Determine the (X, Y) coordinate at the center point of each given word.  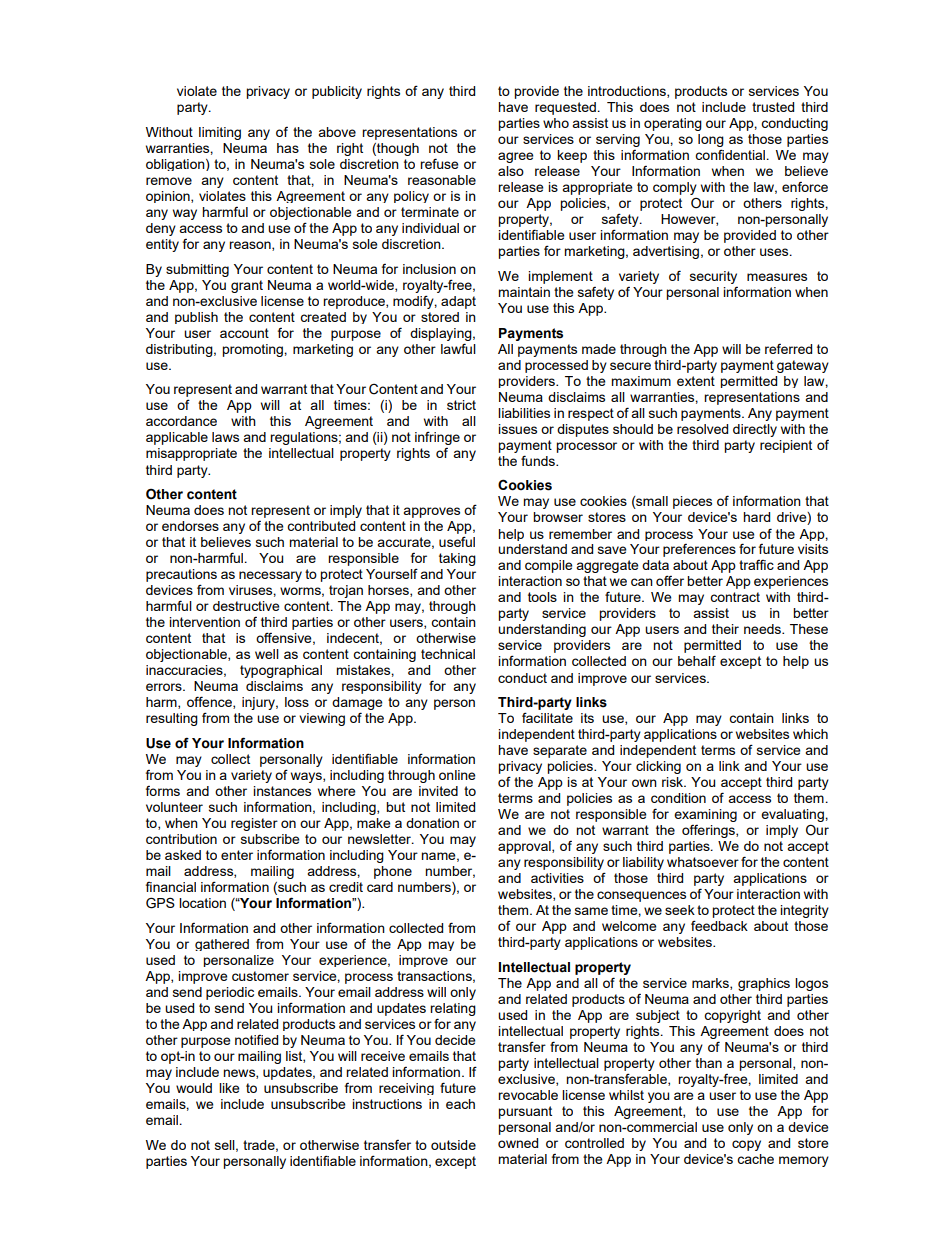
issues (517, 429)
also (511, 171)
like (229, 1088)
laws (225, 437)
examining (705, 815)
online (457, 775)
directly (755, 430)
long (711, 140)
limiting (220, 133)
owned (518, 1143)
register (254, 824)
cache (755, 1159)
